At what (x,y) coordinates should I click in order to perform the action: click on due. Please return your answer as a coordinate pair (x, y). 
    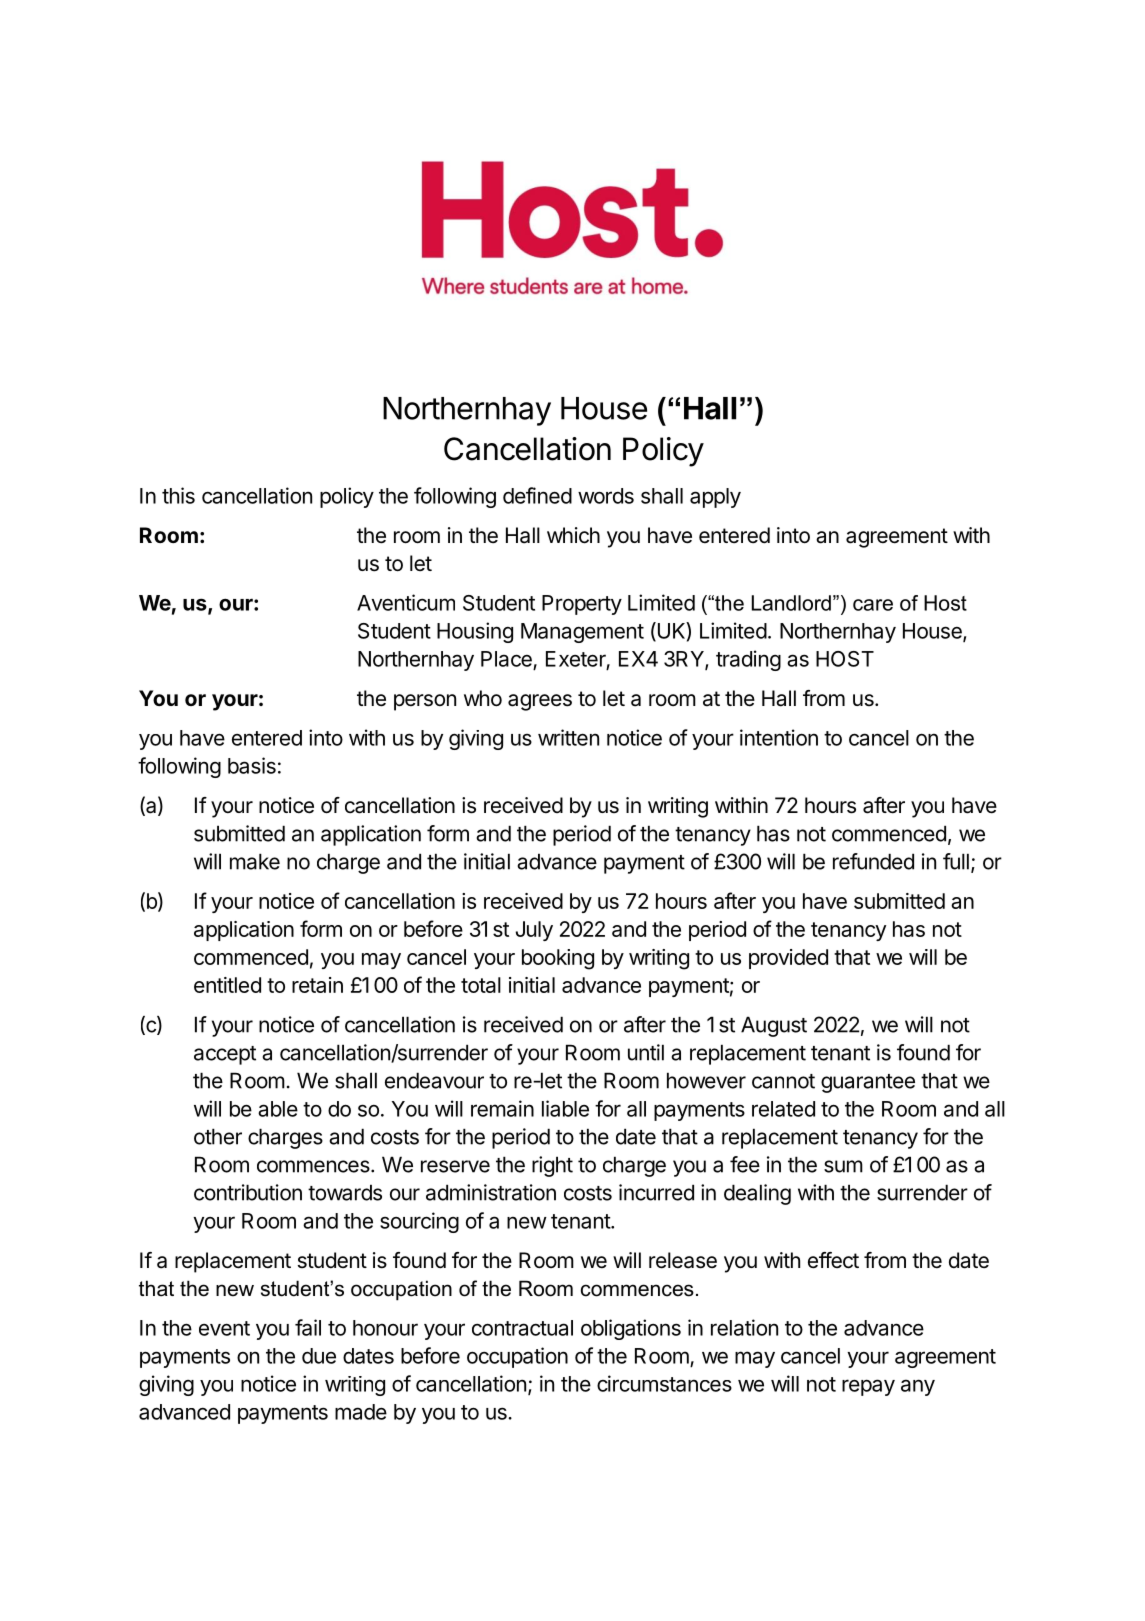
    Looking at the image, I should click on (319, 1356).
